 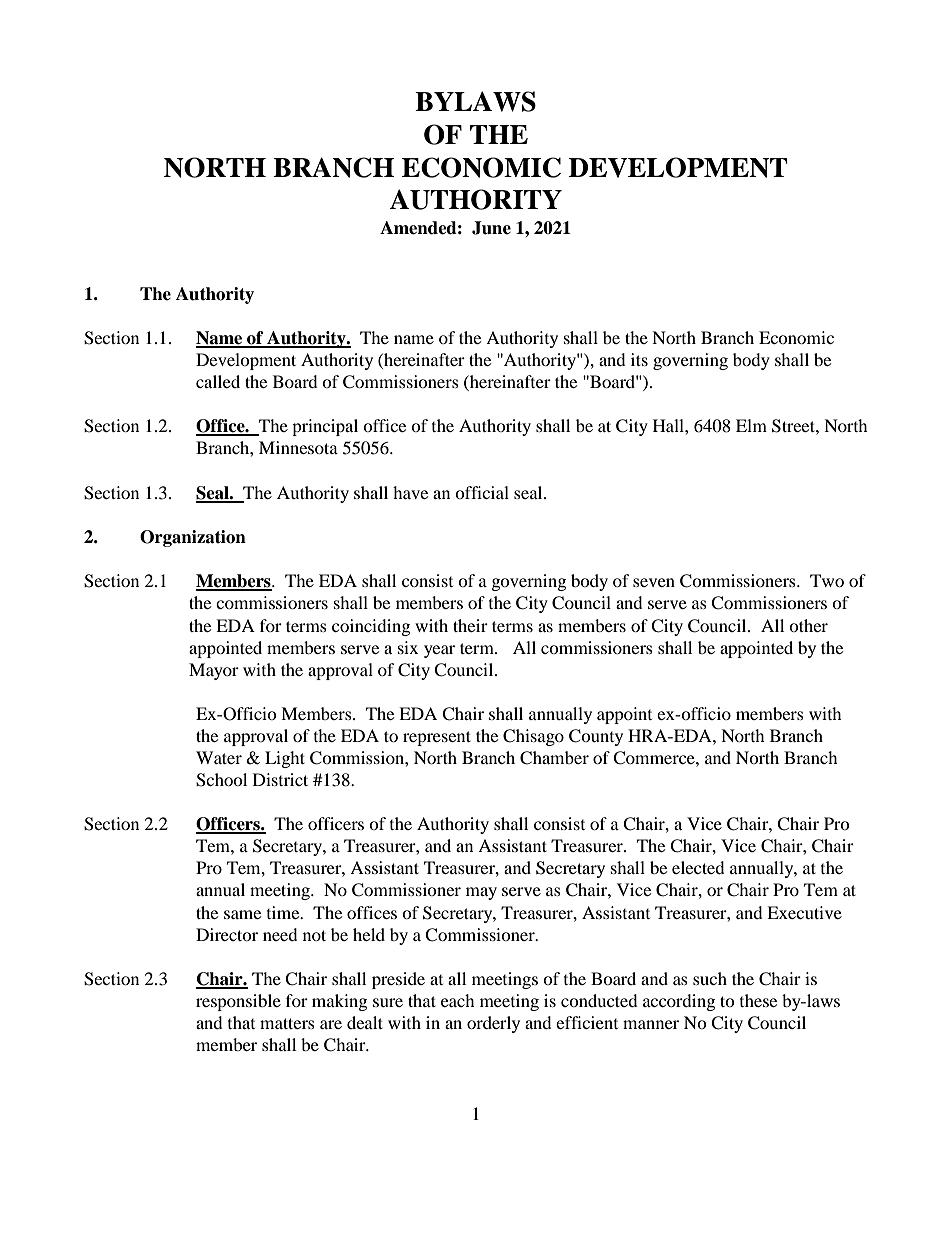 I want to click on Minnesota, so click(x=298, y=447).
